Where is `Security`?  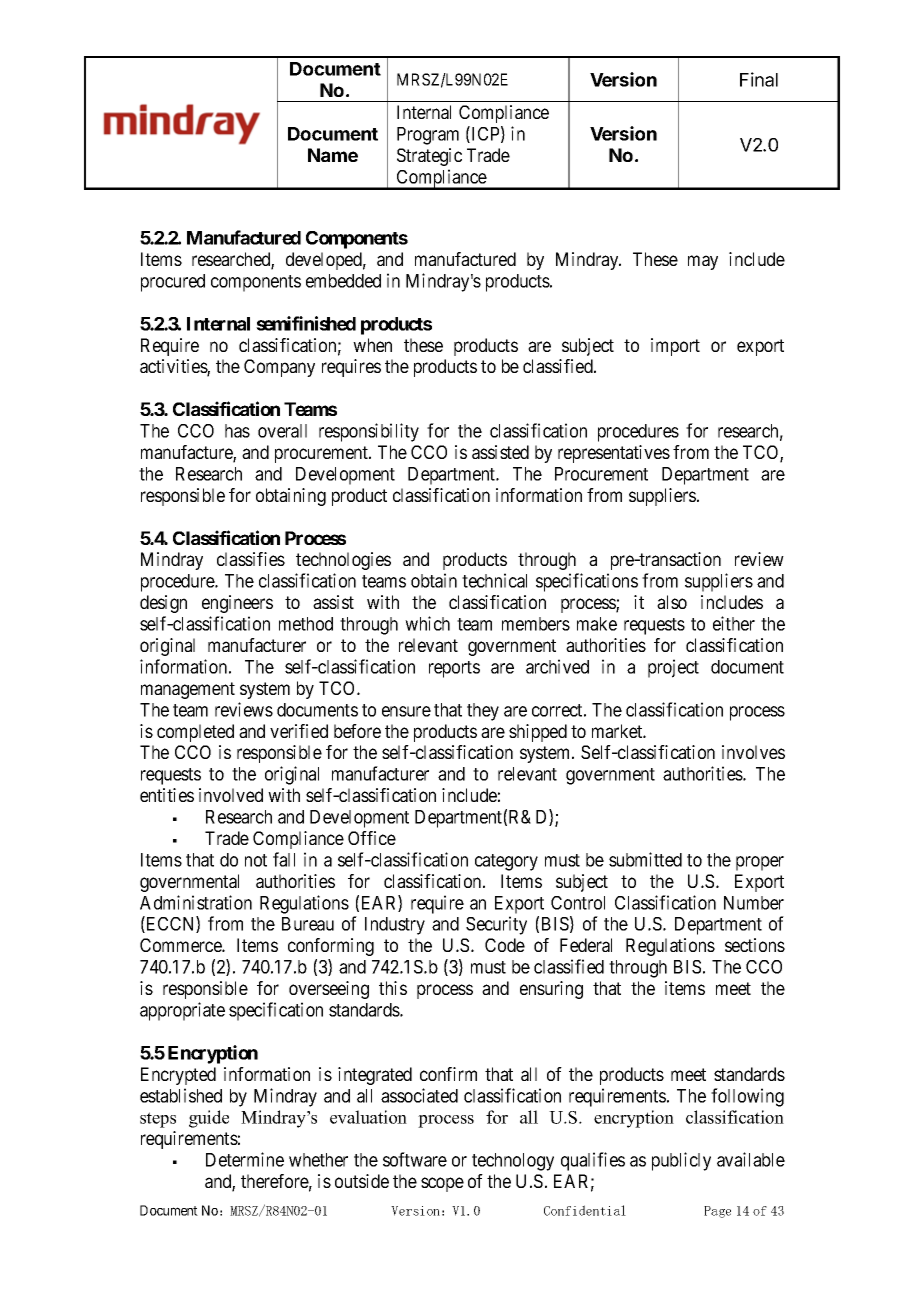
Security is located at coordinates (496, 925).
